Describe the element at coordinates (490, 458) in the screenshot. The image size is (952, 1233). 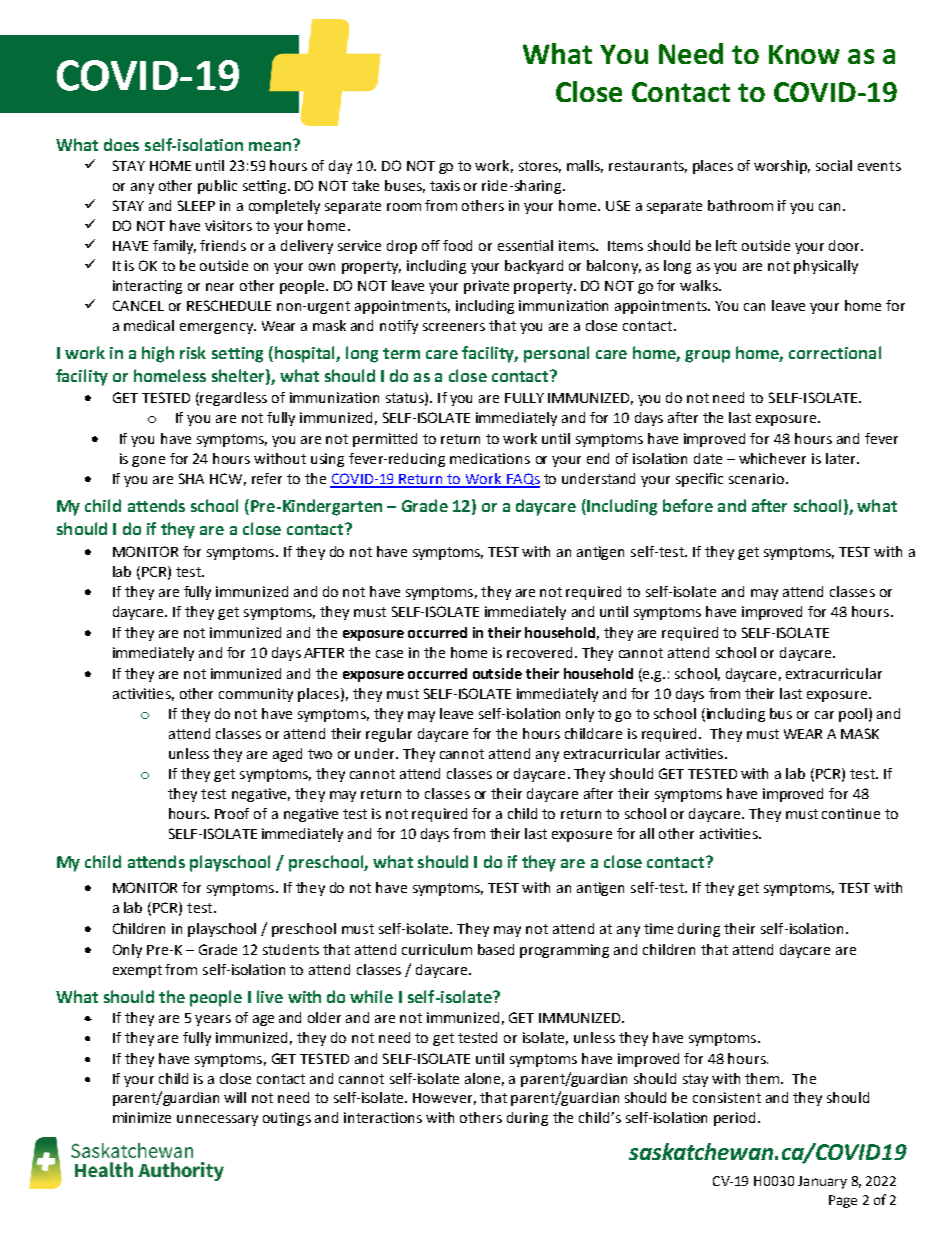
I see `medications` at that location.
